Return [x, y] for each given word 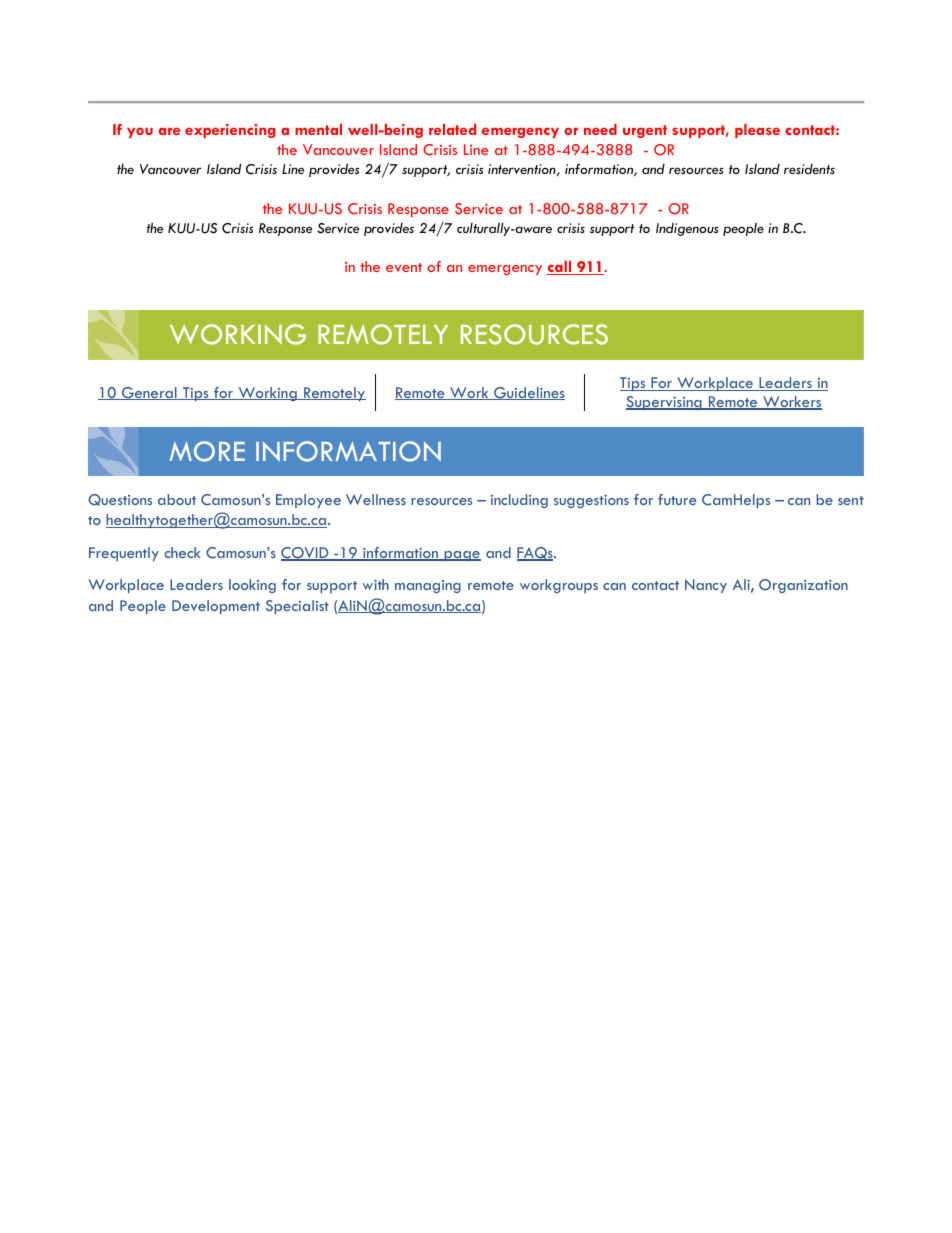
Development [216, 607]
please [757, 131]
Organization [803, 586]
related [452, 129]
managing [428, 586]
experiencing [230, 131]
